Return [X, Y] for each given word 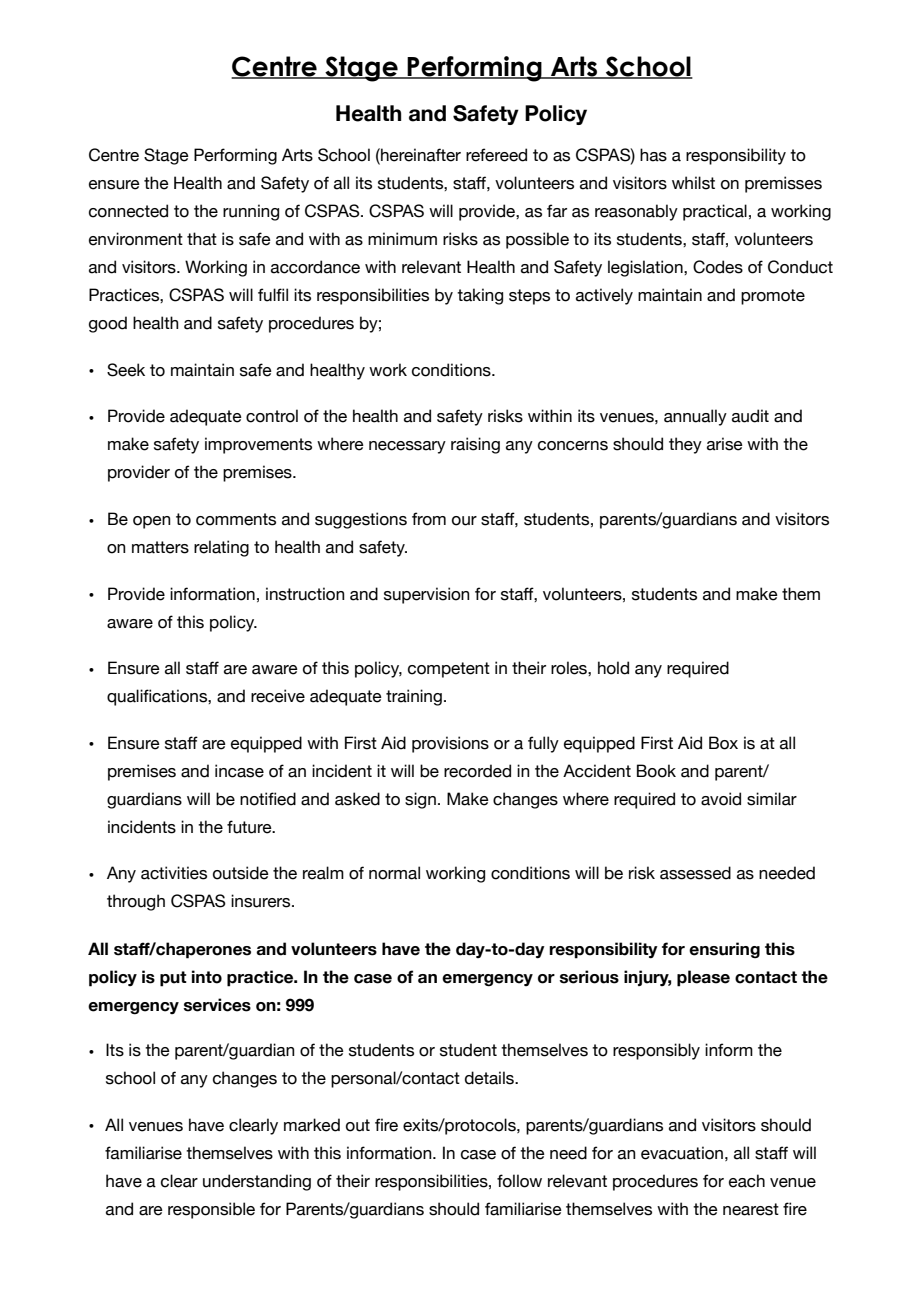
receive [278, 696]
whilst [693, 183]
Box [723, 743]
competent [449, 670]
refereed [496, 155]
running [251, 212]
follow [519, 1181]
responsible [211, 1210]
